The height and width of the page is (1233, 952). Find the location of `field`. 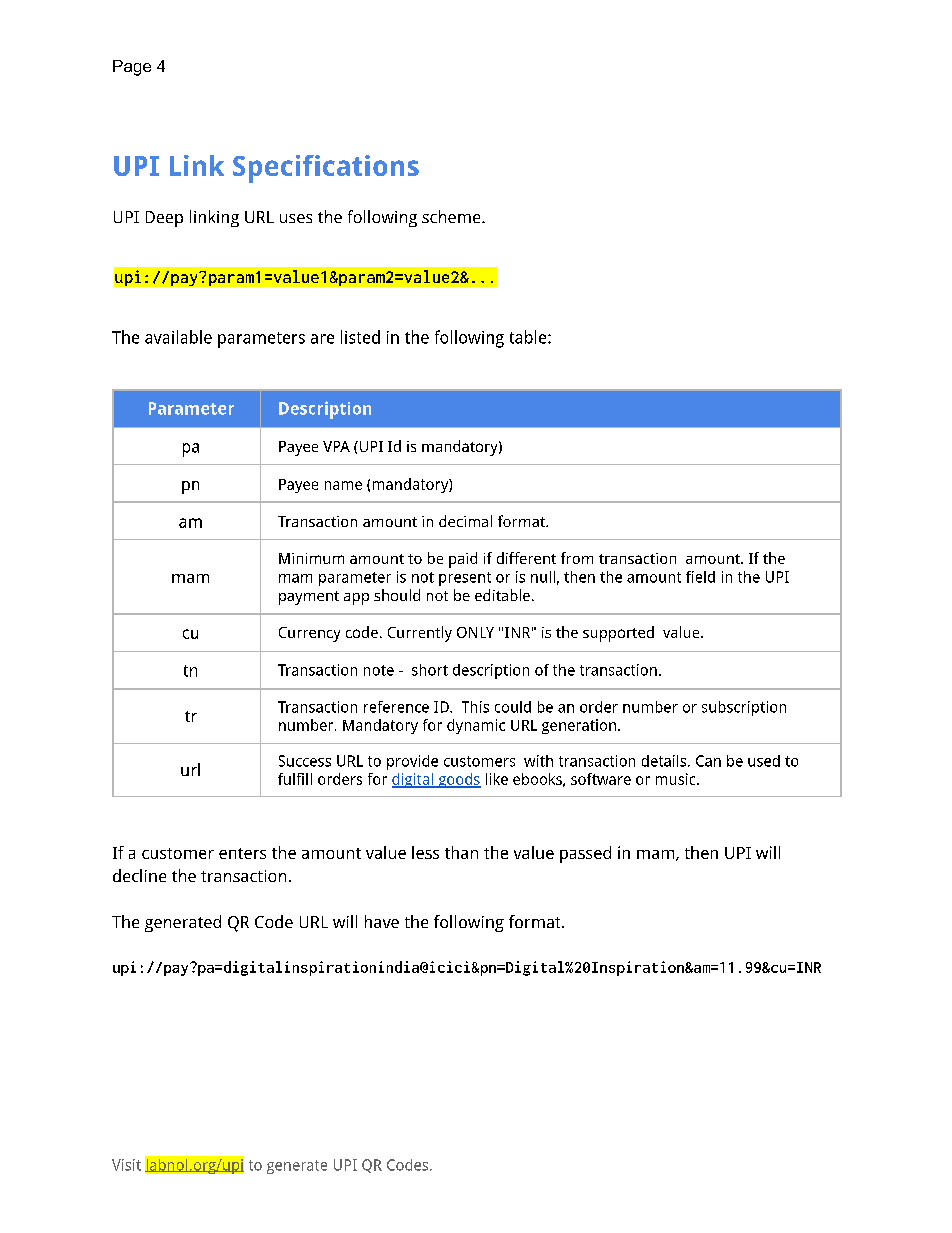

field is located at coordinates (700, 577).
